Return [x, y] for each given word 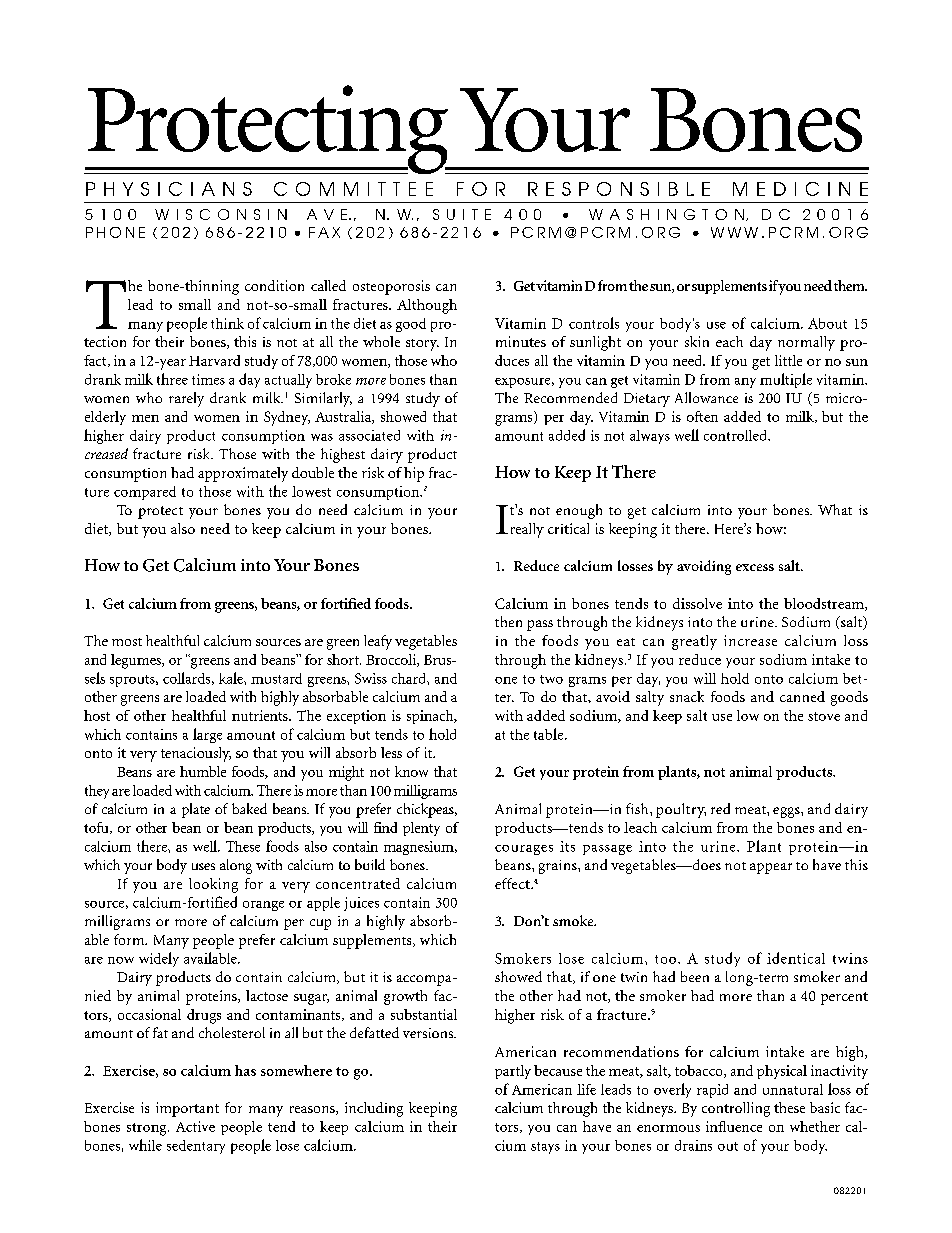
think [227, 323]
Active [195, 1126]
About [827, 323]
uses [203, 866]
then [508, 621]
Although [427, 306]
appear [771, 868]
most [127, 642]
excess [755, 567]
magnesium [420, 848]
